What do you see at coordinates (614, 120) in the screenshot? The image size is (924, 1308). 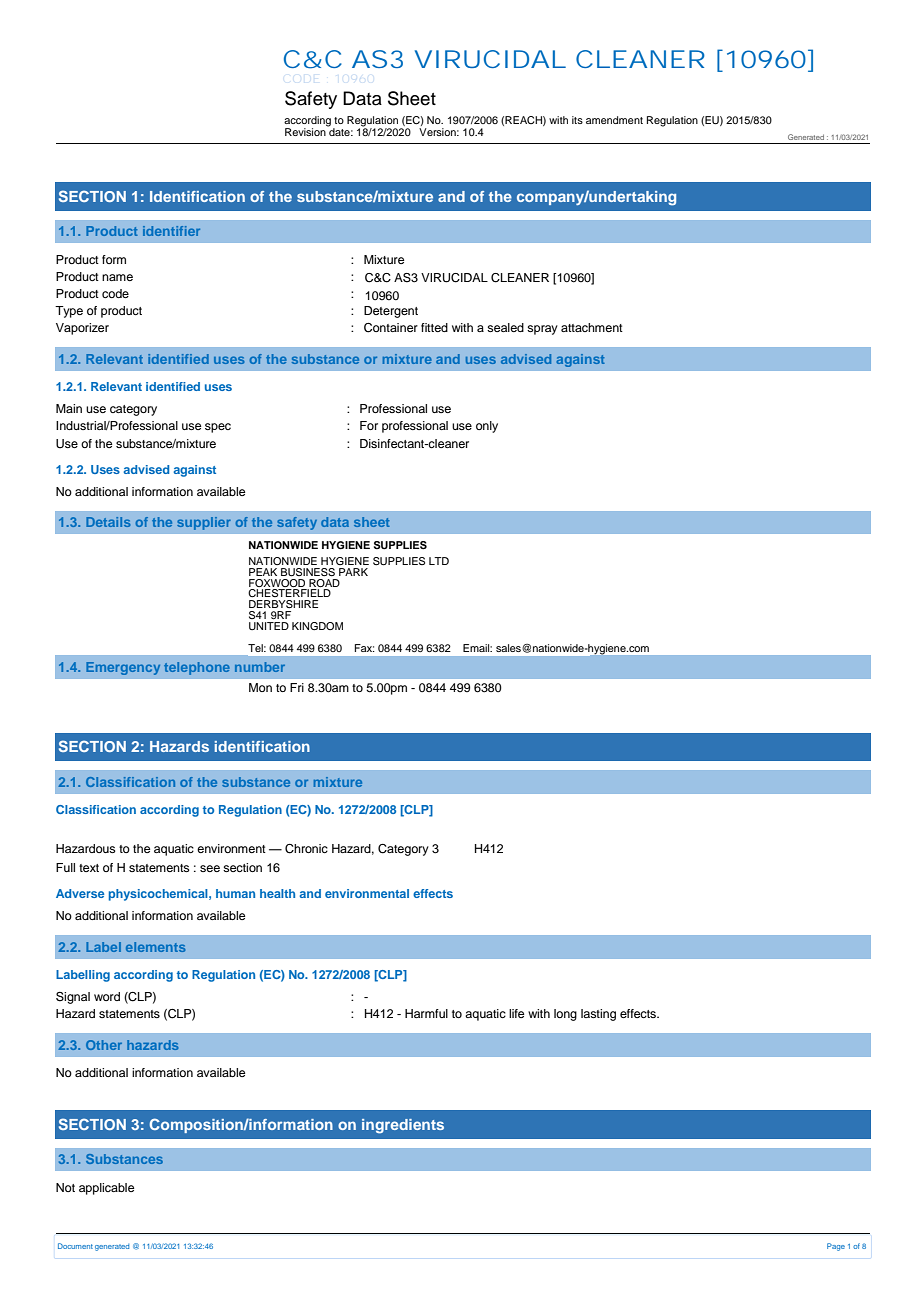 I see `amendment` at bounding box center [614, 120].
